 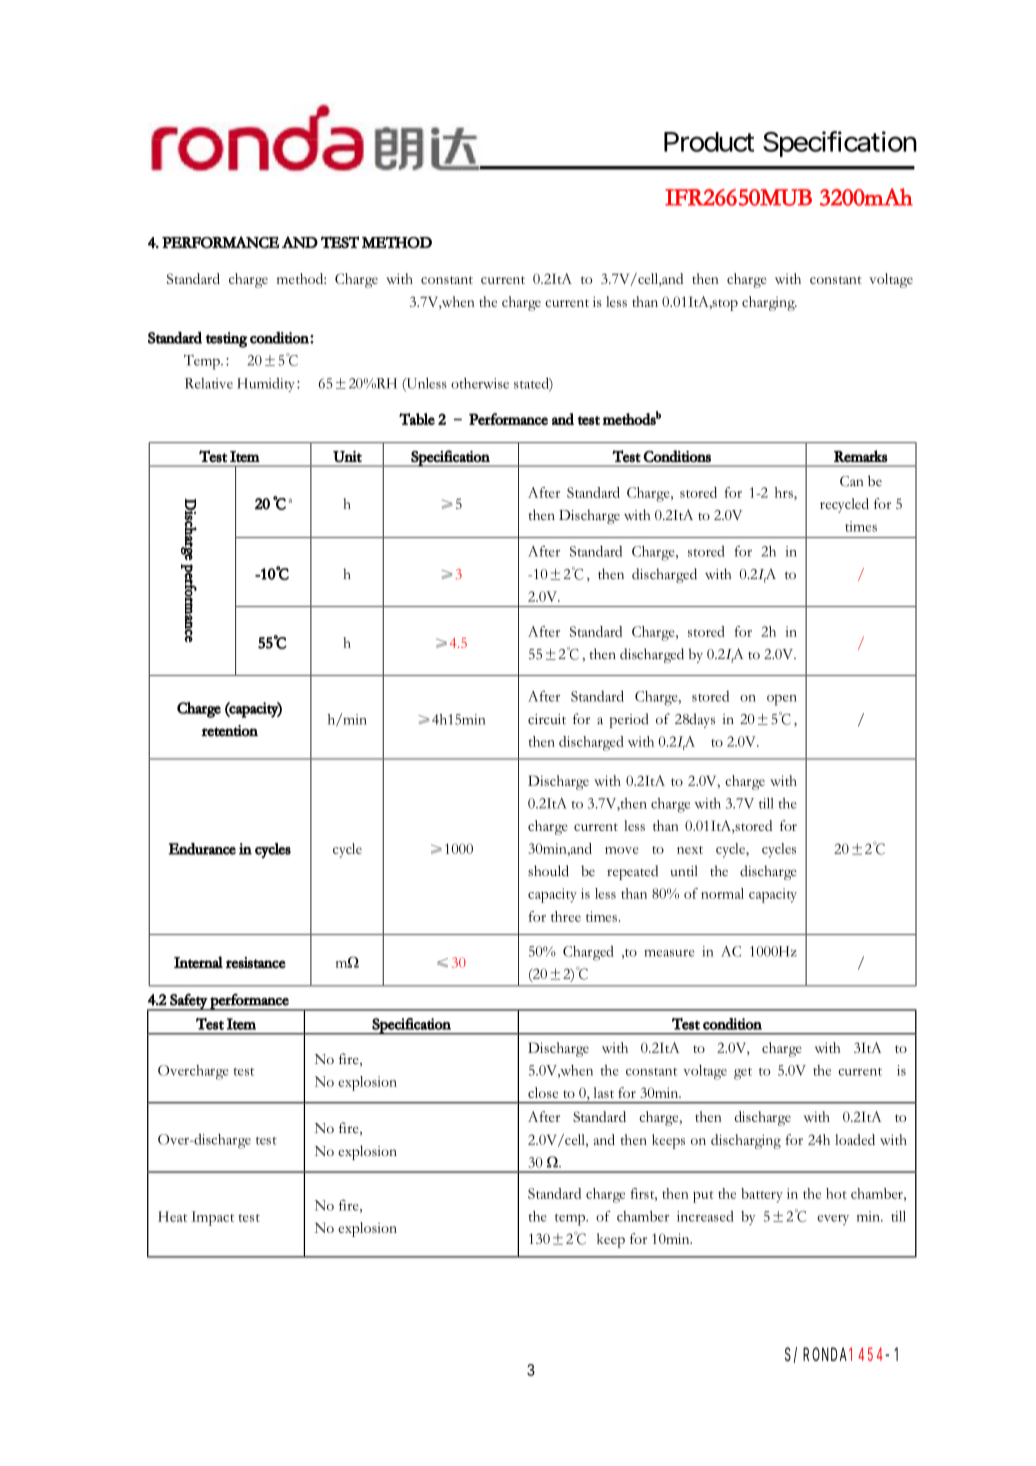 I want to click on circuit, so click(x=547, y=719).
